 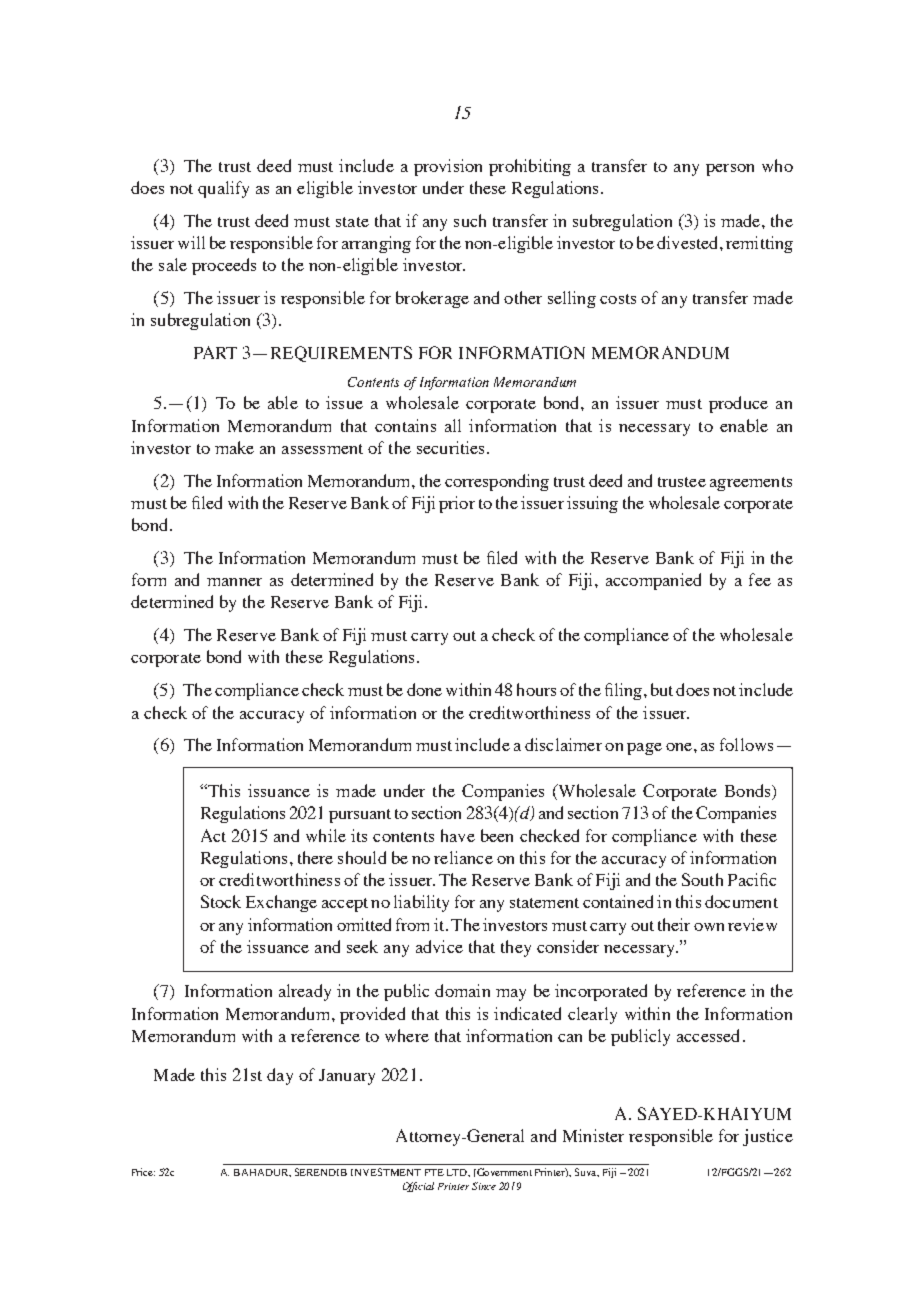 I want to click on such, so click(x=470, y=220).
